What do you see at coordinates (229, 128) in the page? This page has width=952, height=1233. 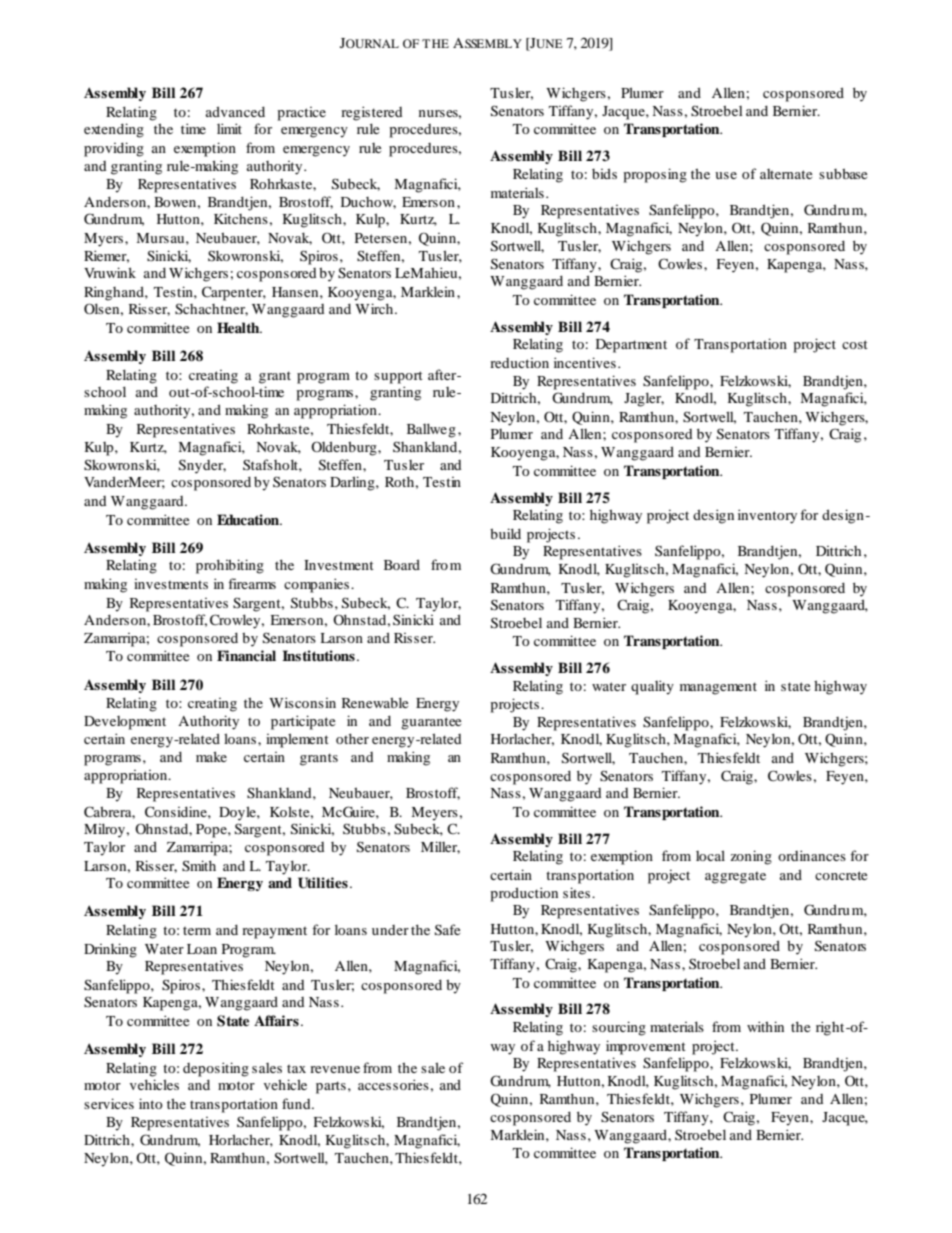 I see `limit` at bounding box center [229, 128].
